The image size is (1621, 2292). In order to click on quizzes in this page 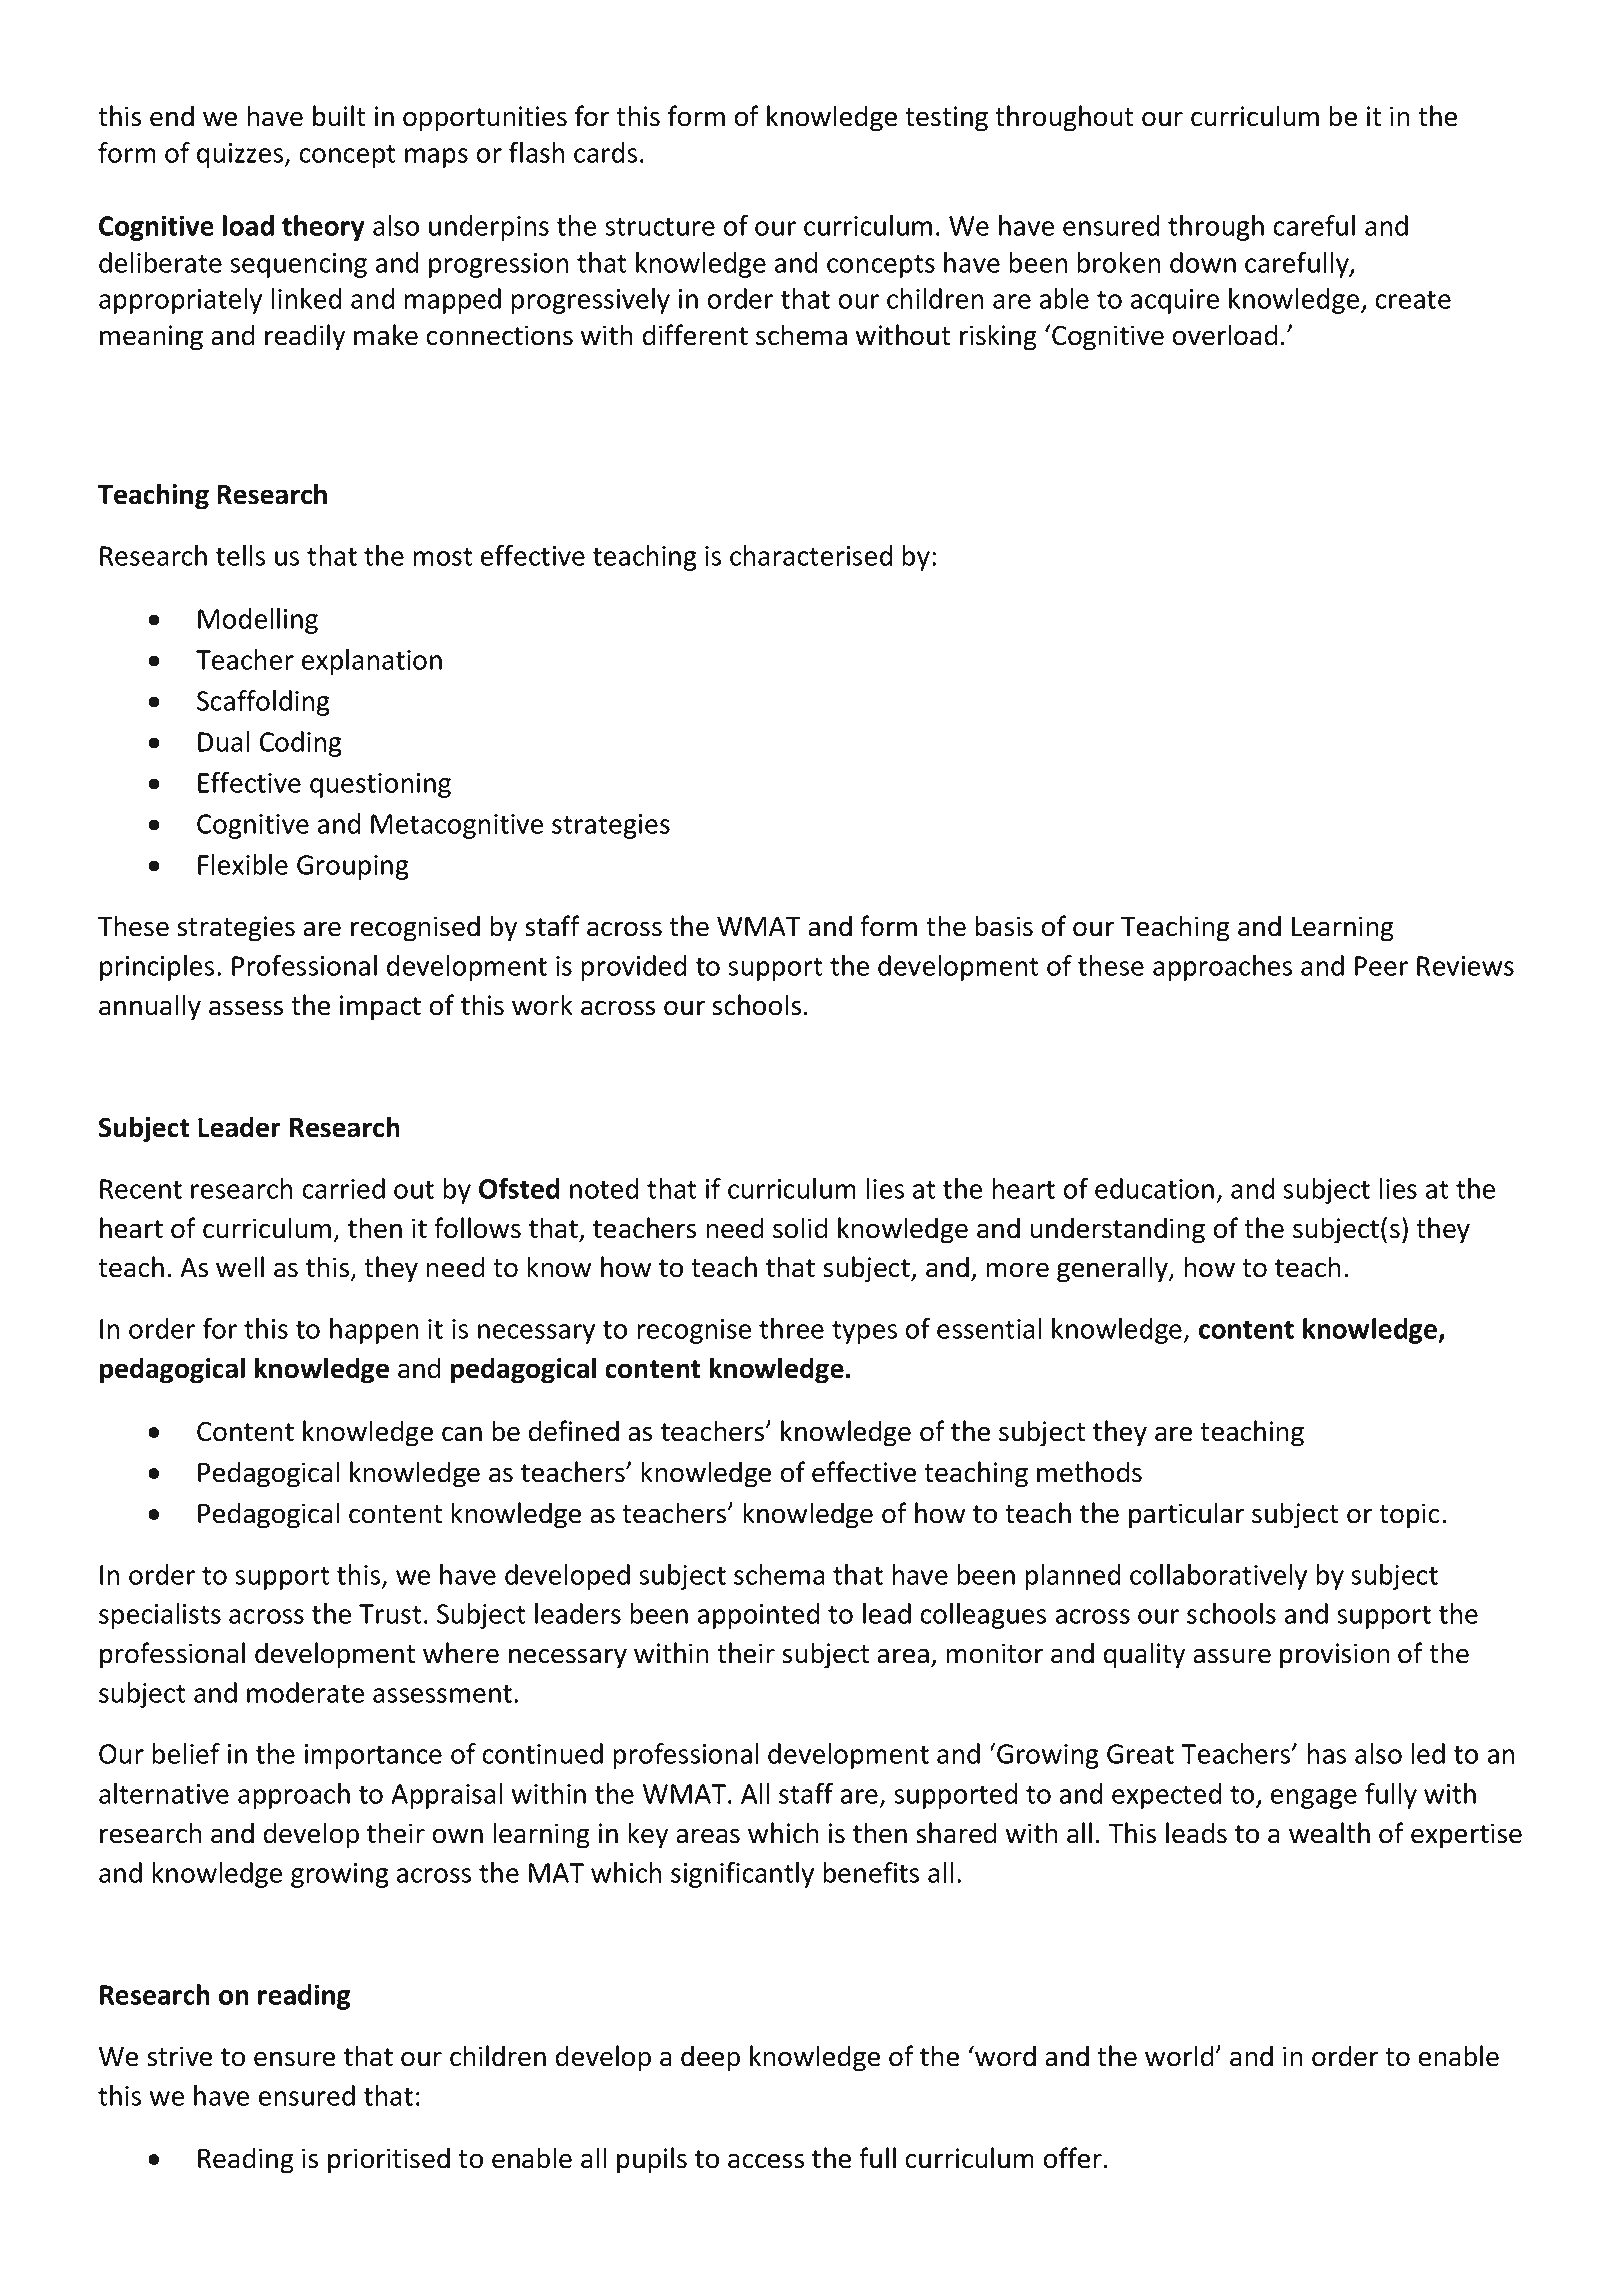, I will do `click(241, 155)`.
